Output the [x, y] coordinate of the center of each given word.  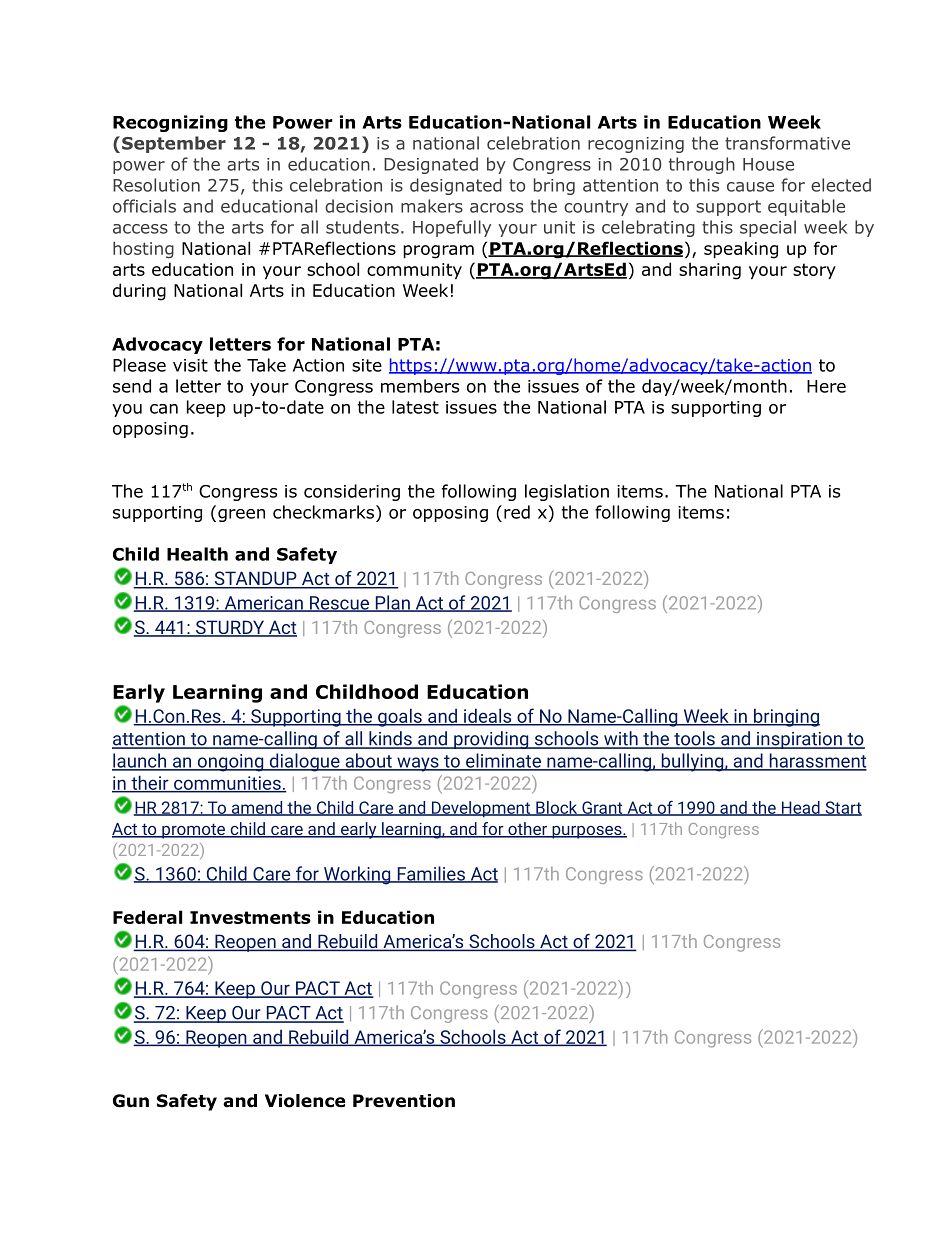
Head [800, 808]
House [768, 164]
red [517, 512]
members [420, 386]
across [496, 208]
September [174, 144]
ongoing [230, 763]
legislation [567, 492]
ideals [487, 716]
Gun [131, 1101]
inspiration [799, 740]
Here [826, 386]
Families [431, 874]
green [241, 515]
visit [190, 365]
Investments [250, 917]
